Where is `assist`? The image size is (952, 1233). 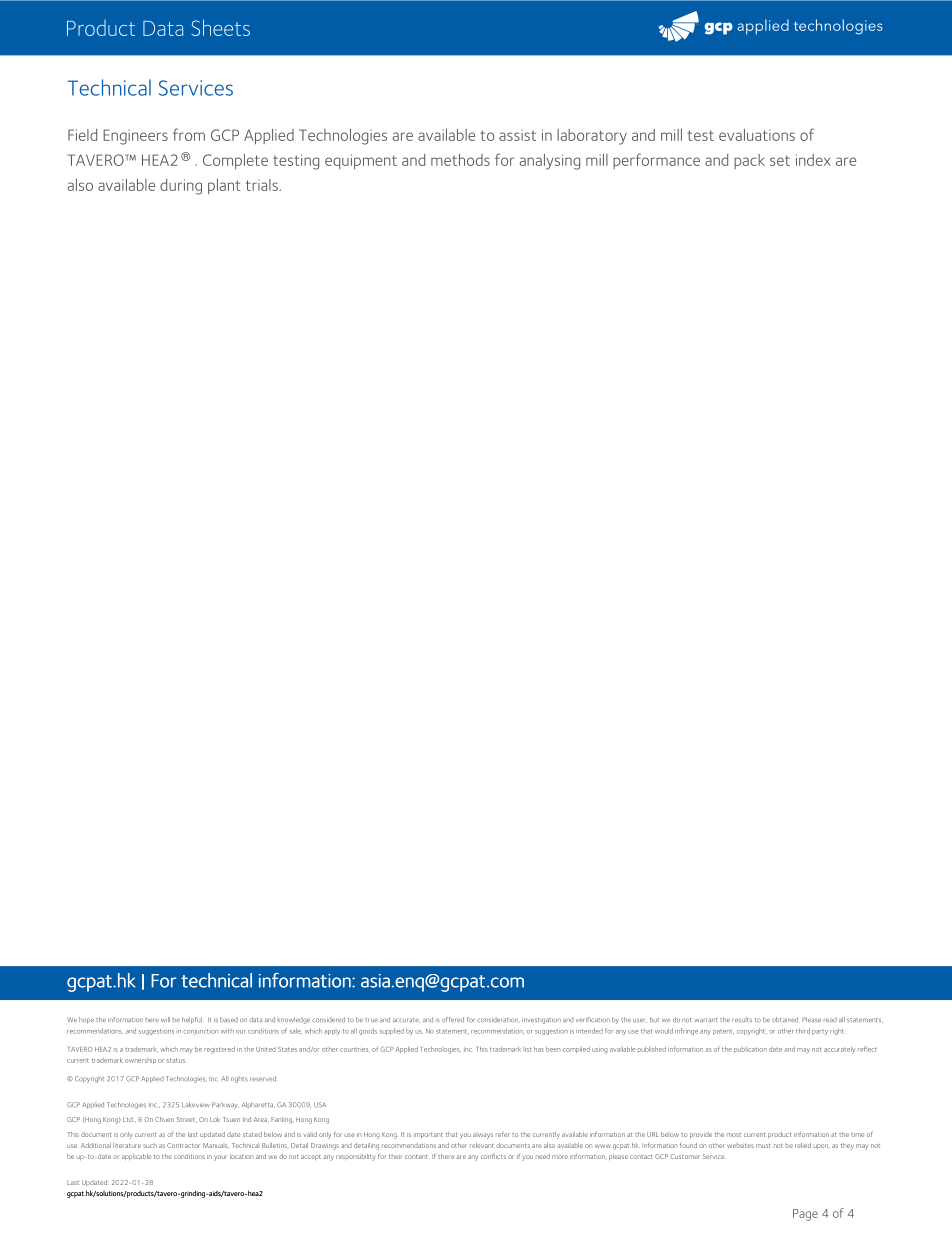 assist is located at coordinates (517, 135).
